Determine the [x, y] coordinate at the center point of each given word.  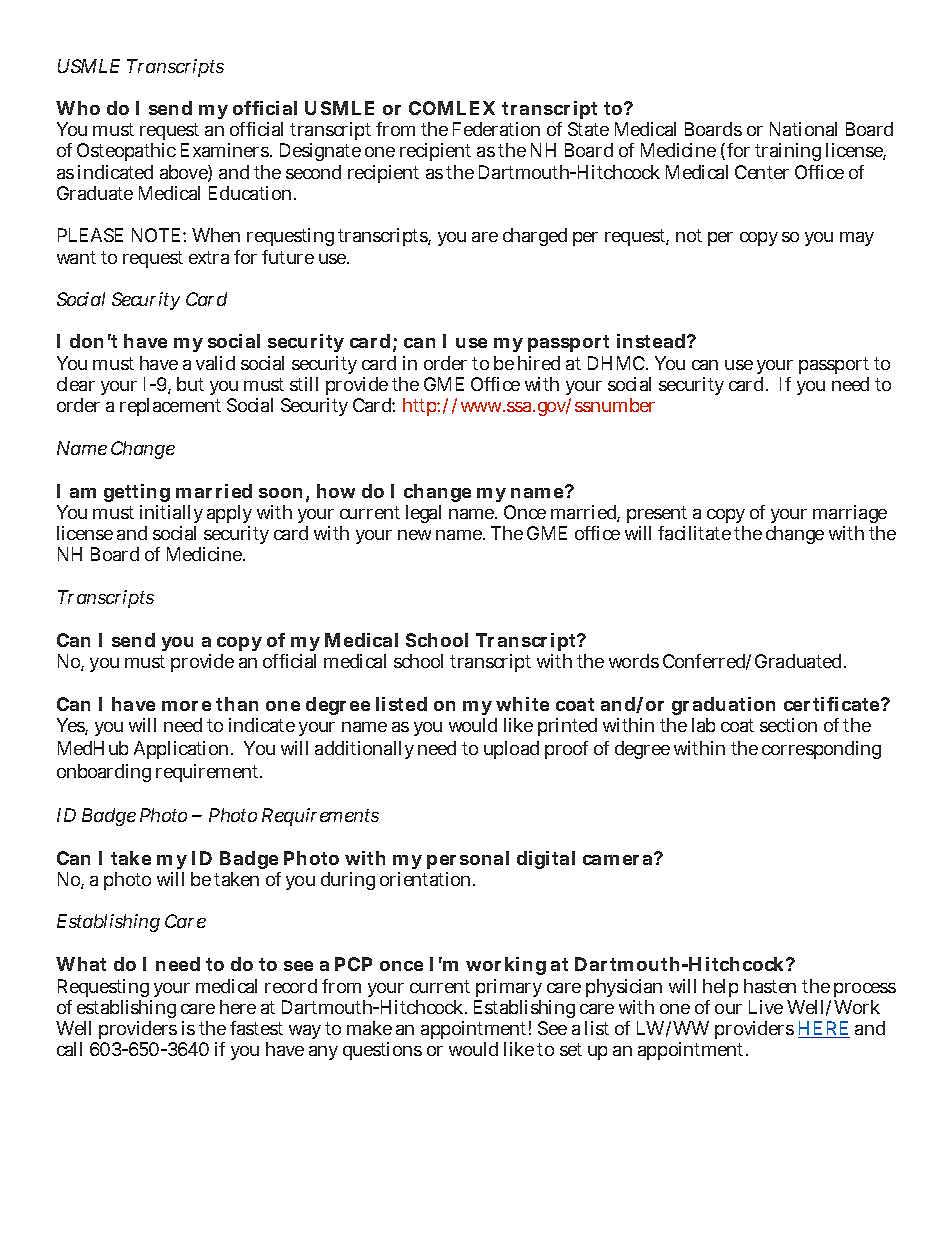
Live [766, 1007]
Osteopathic [126, 152]
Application [183, 750]
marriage [850, 516]
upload [511, 750]
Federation [496, 129]
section [788, 725]
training [788, 152]
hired [539, 363]
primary [509, 988]
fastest [256, 1028]
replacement [170, 407]
